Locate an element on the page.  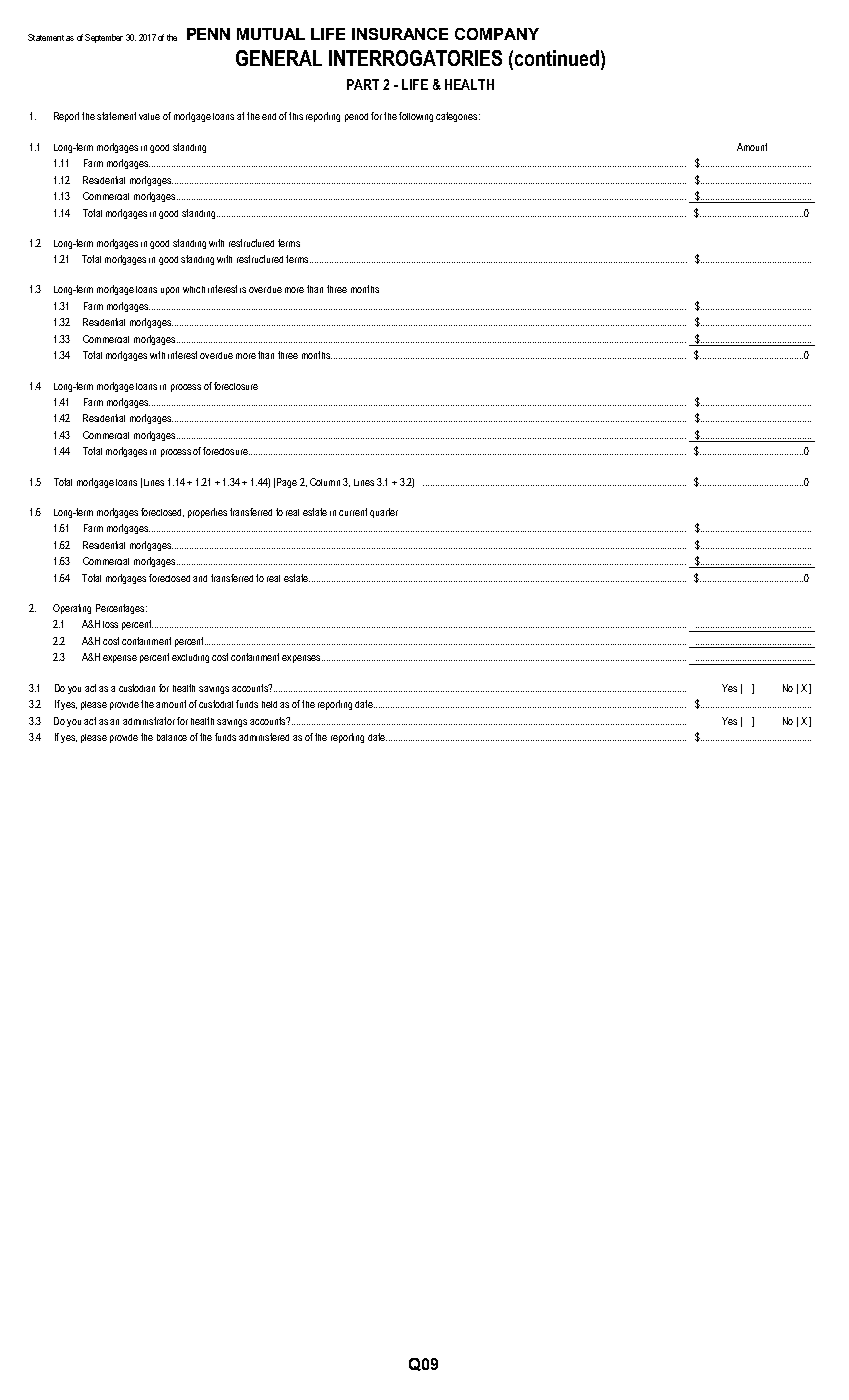
GENERAL is located at coordinates (279, 58).
